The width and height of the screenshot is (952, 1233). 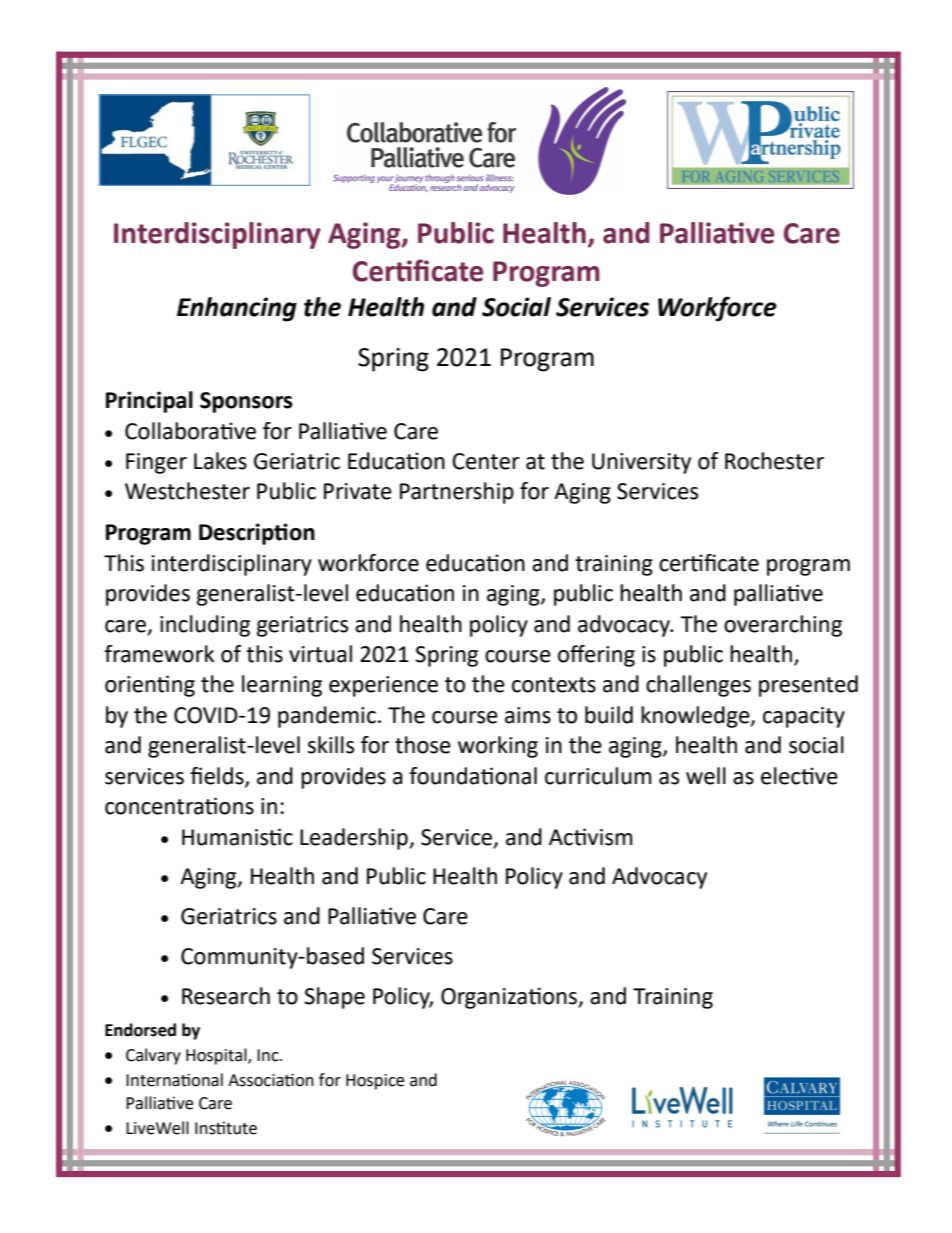 What do you see at coordinates (498, 747) in the screenshot?
I see `working` at bounding box center [498, 747].
